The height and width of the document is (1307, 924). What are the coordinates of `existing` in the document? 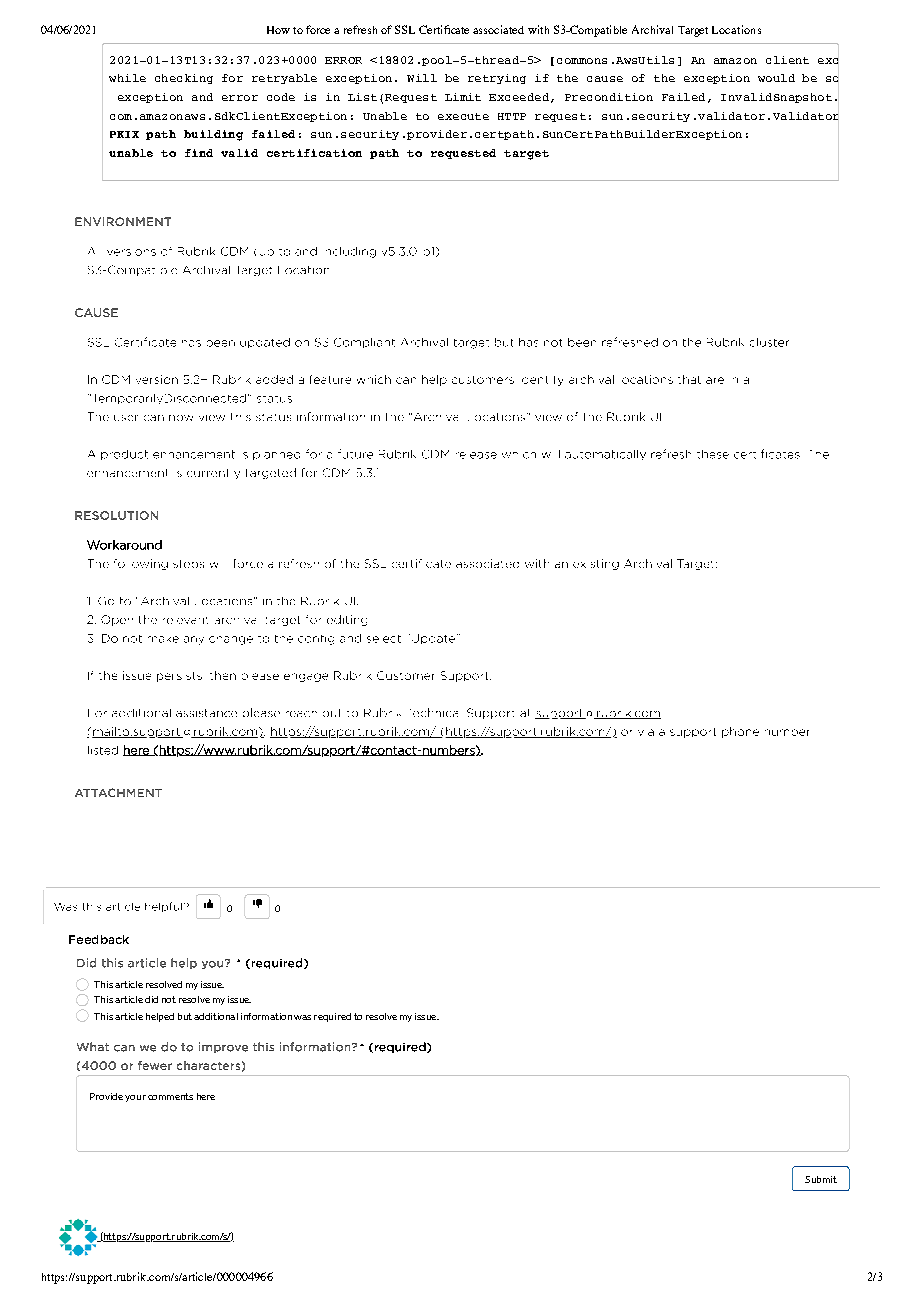 It's located at (596, 564).
